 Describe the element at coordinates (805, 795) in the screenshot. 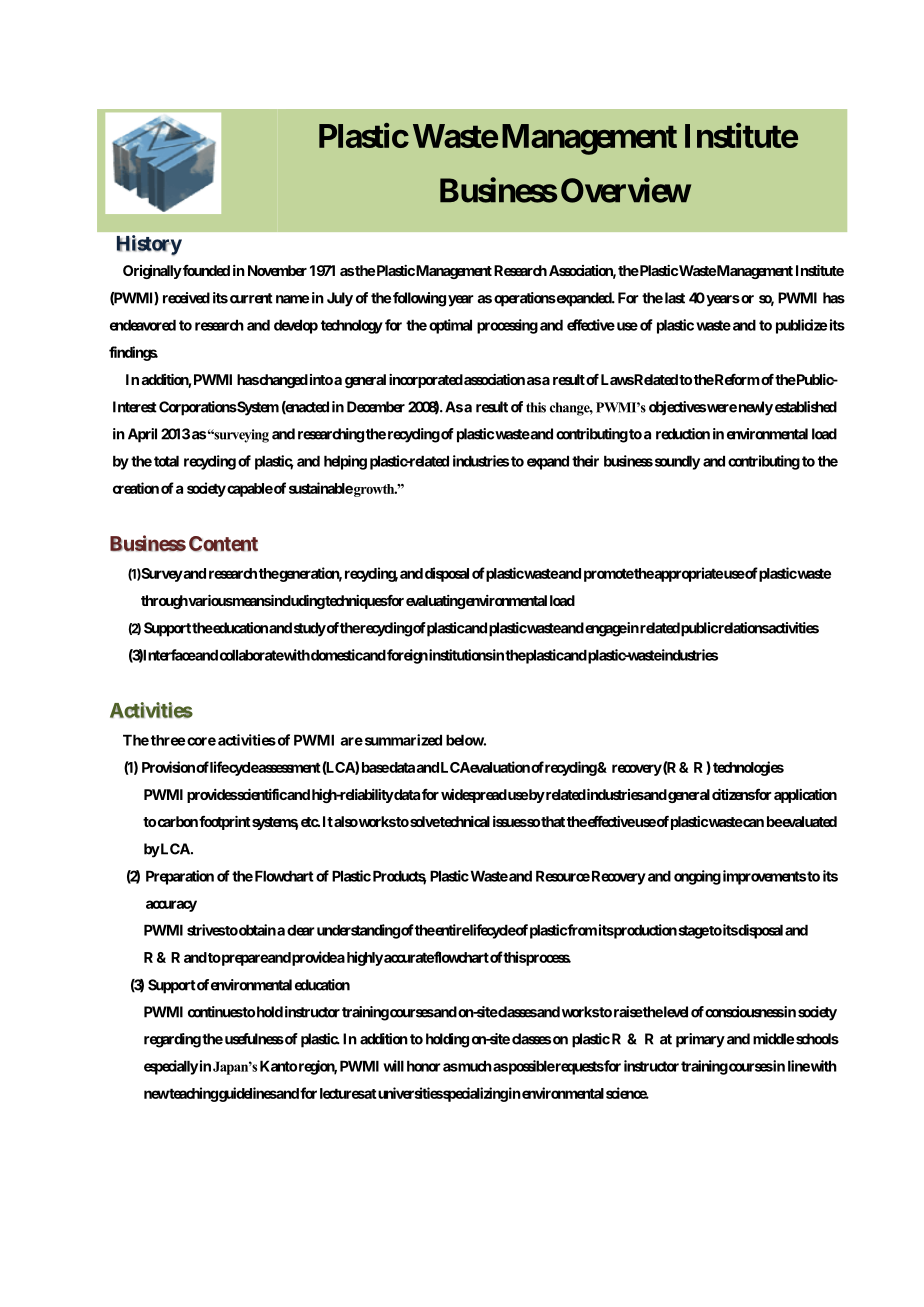

I see `application` at that location.
